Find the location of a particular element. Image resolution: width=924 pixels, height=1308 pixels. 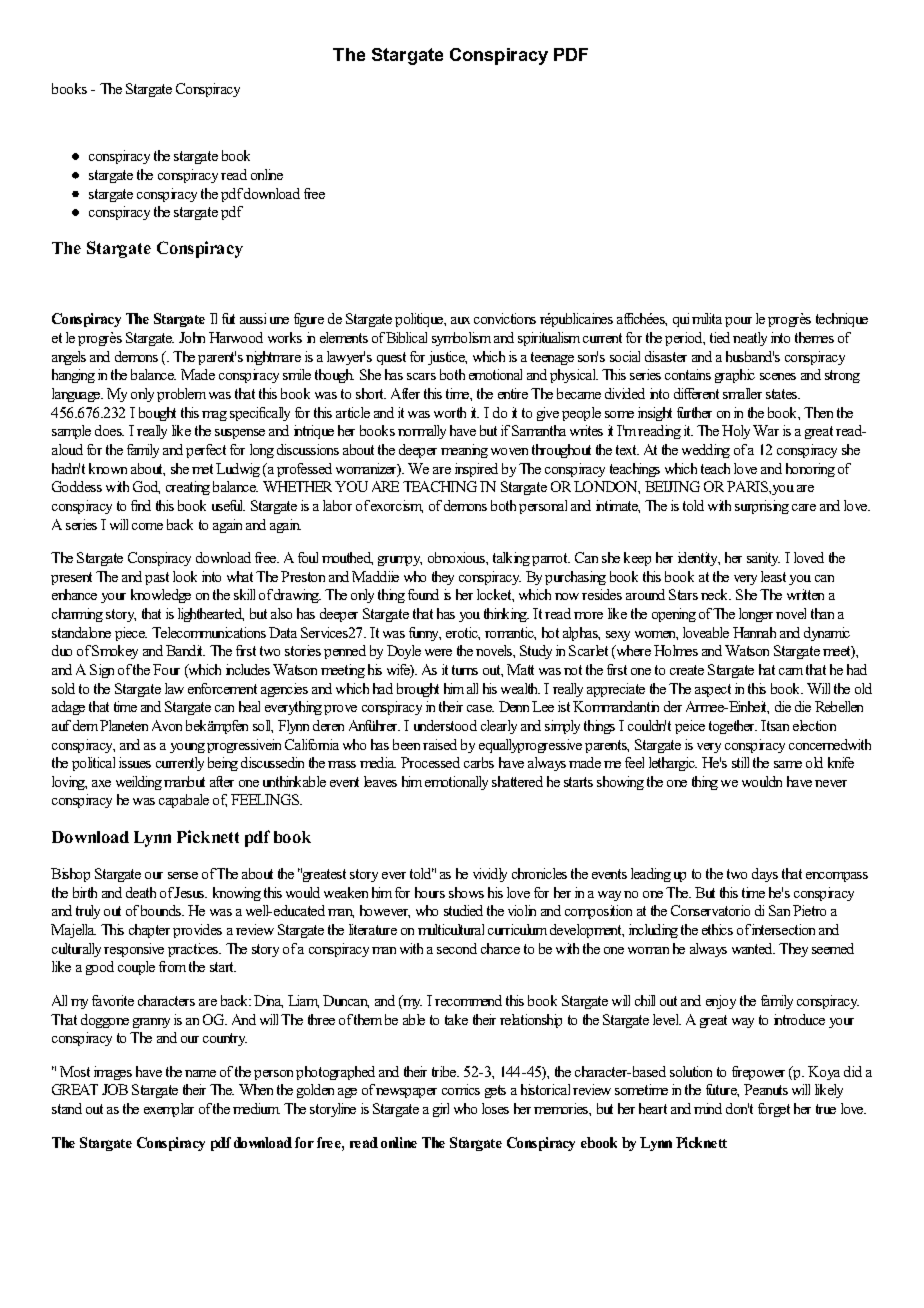

hanging is located at coordinates (73, 376).
